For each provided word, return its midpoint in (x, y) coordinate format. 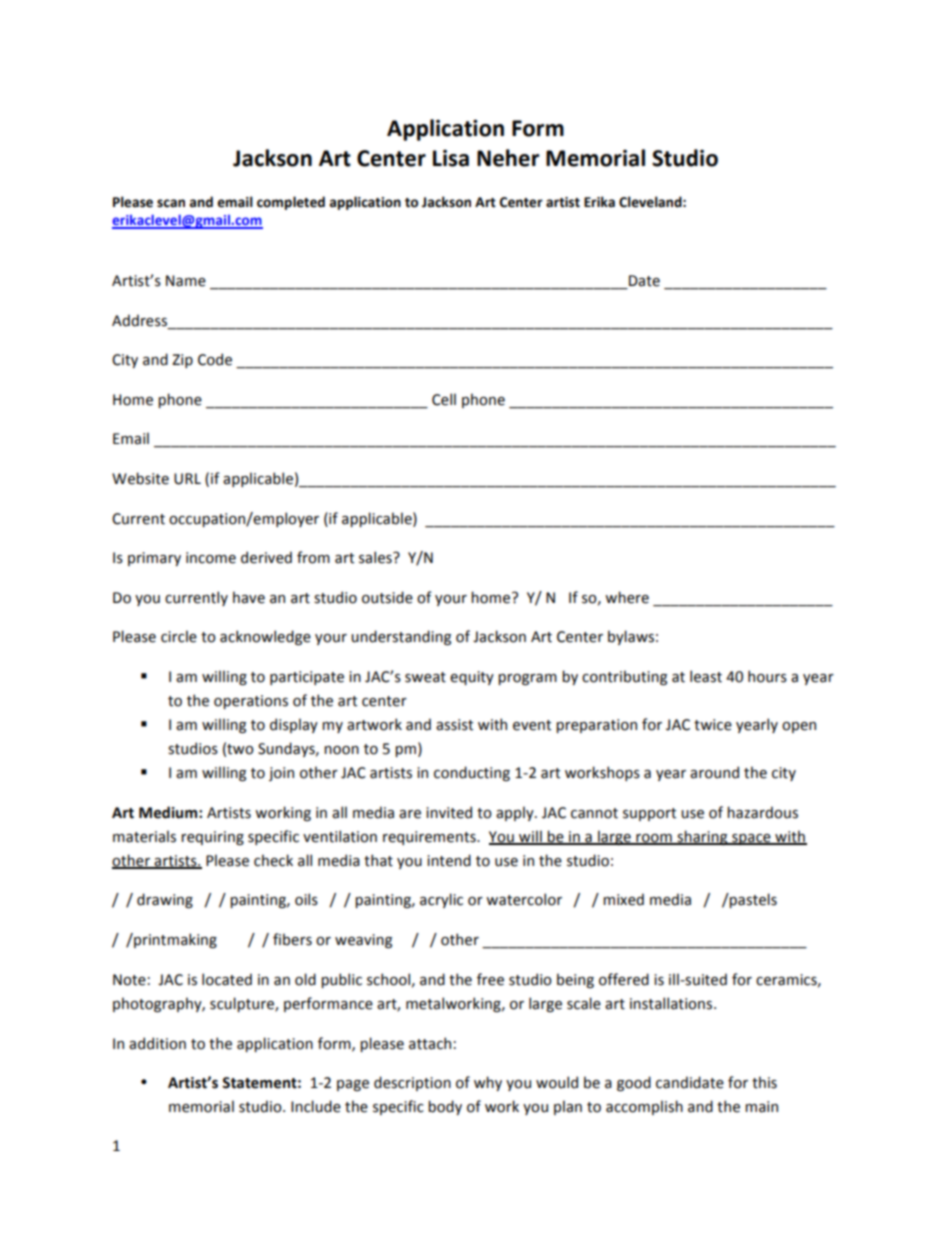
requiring (212, 838)
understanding (401, 637)
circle (179, 636)
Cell (444, 399)
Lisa (451, 158)
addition (157, 1043)
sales (376, 557)
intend (449, 860)
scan (171, 203)
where (627, 597)
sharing (702, 837)
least (706, 676)
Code (215, 359)
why (488, 1083)
